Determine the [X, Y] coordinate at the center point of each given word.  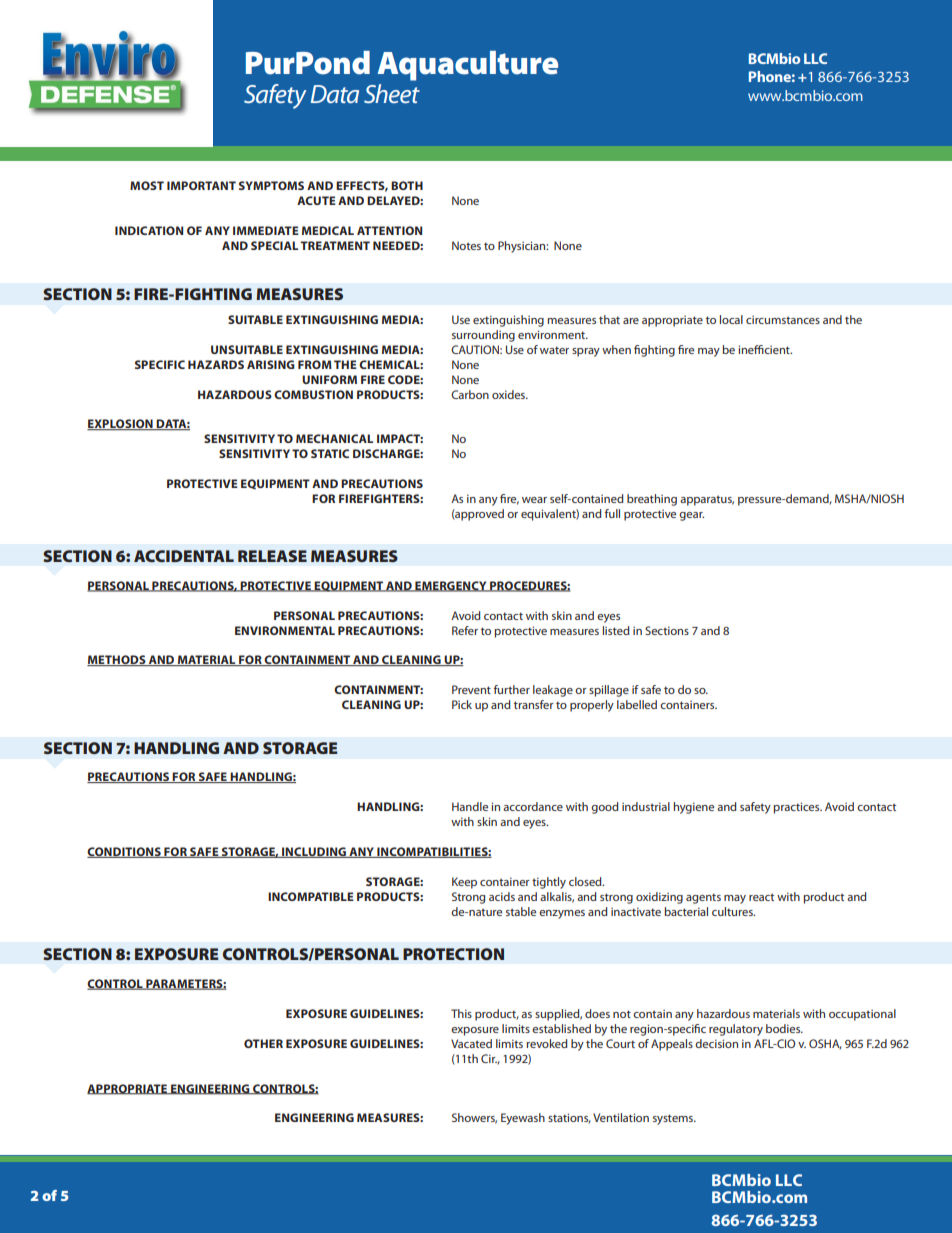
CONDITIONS [125, 852]
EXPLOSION [121, 424]
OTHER [263, 1043]
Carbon [470, 394]
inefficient [765, 349]
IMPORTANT [201, 185]
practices [797, 808]
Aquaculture [467, 66]
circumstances [783, 319]
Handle [470, 806]
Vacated [471, 1043]
